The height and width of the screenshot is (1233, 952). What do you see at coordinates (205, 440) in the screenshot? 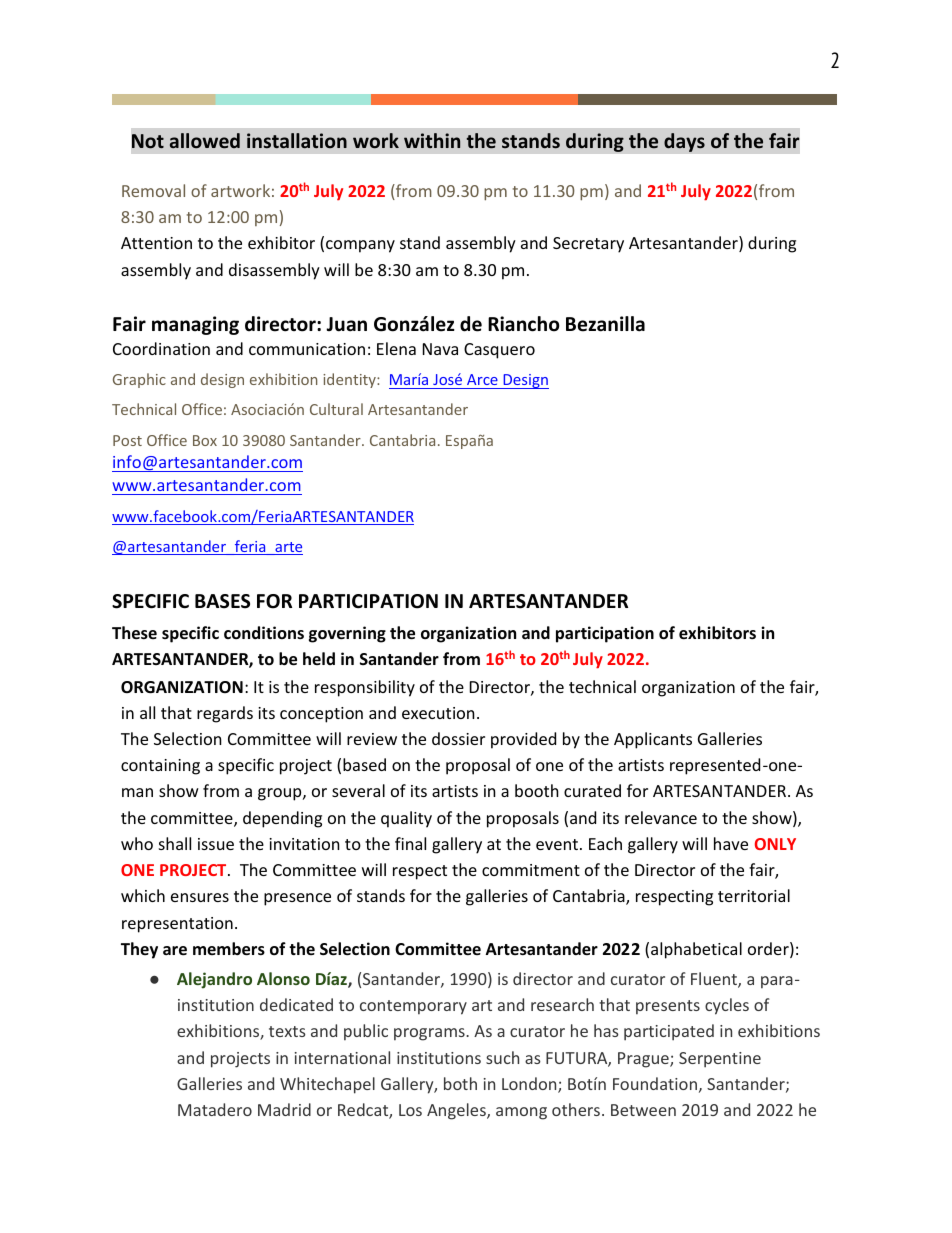
I see `Box` at bounding box center [205, 440].
